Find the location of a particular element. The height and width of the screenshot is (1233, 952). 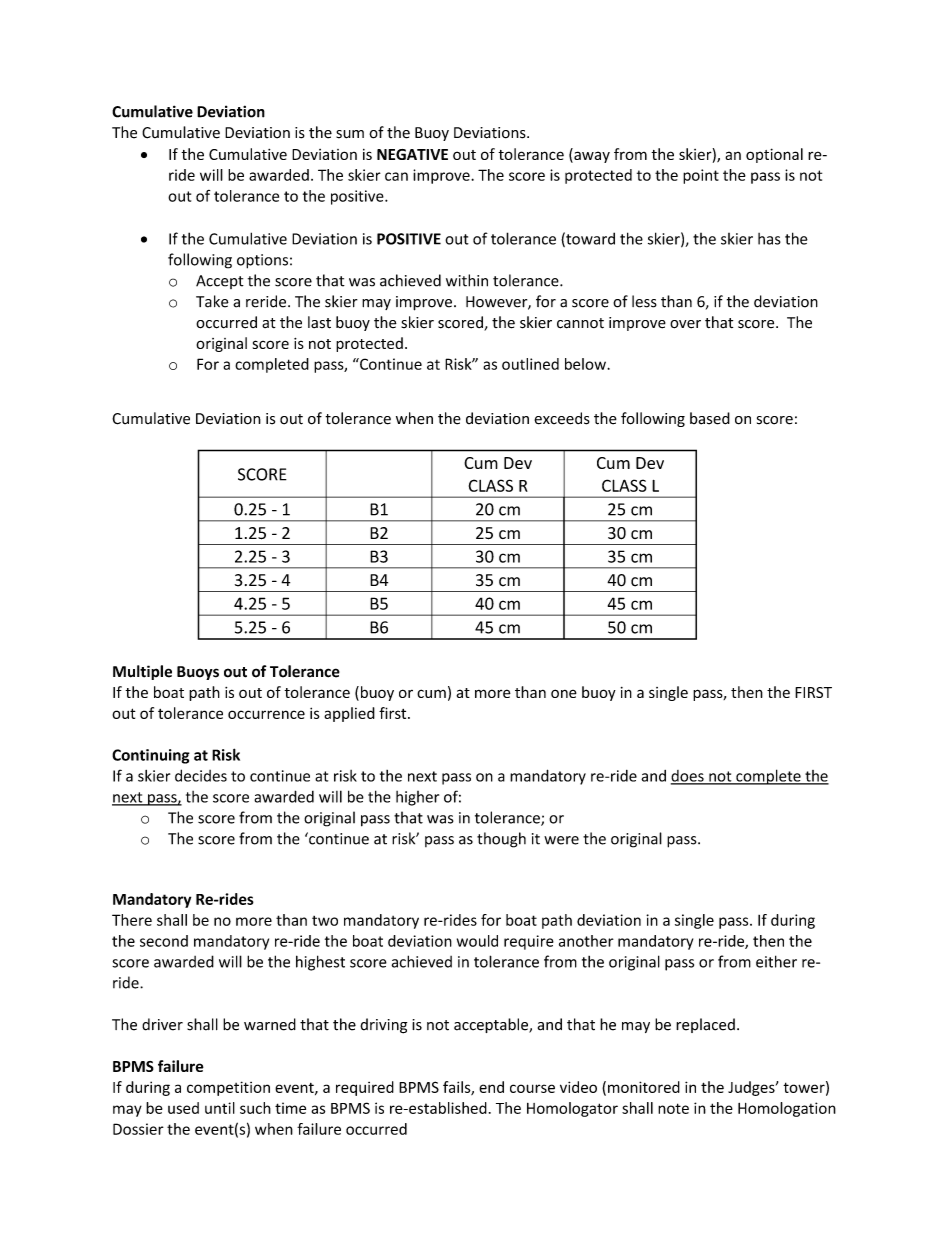

until is located at coordinates (220, 1108).
